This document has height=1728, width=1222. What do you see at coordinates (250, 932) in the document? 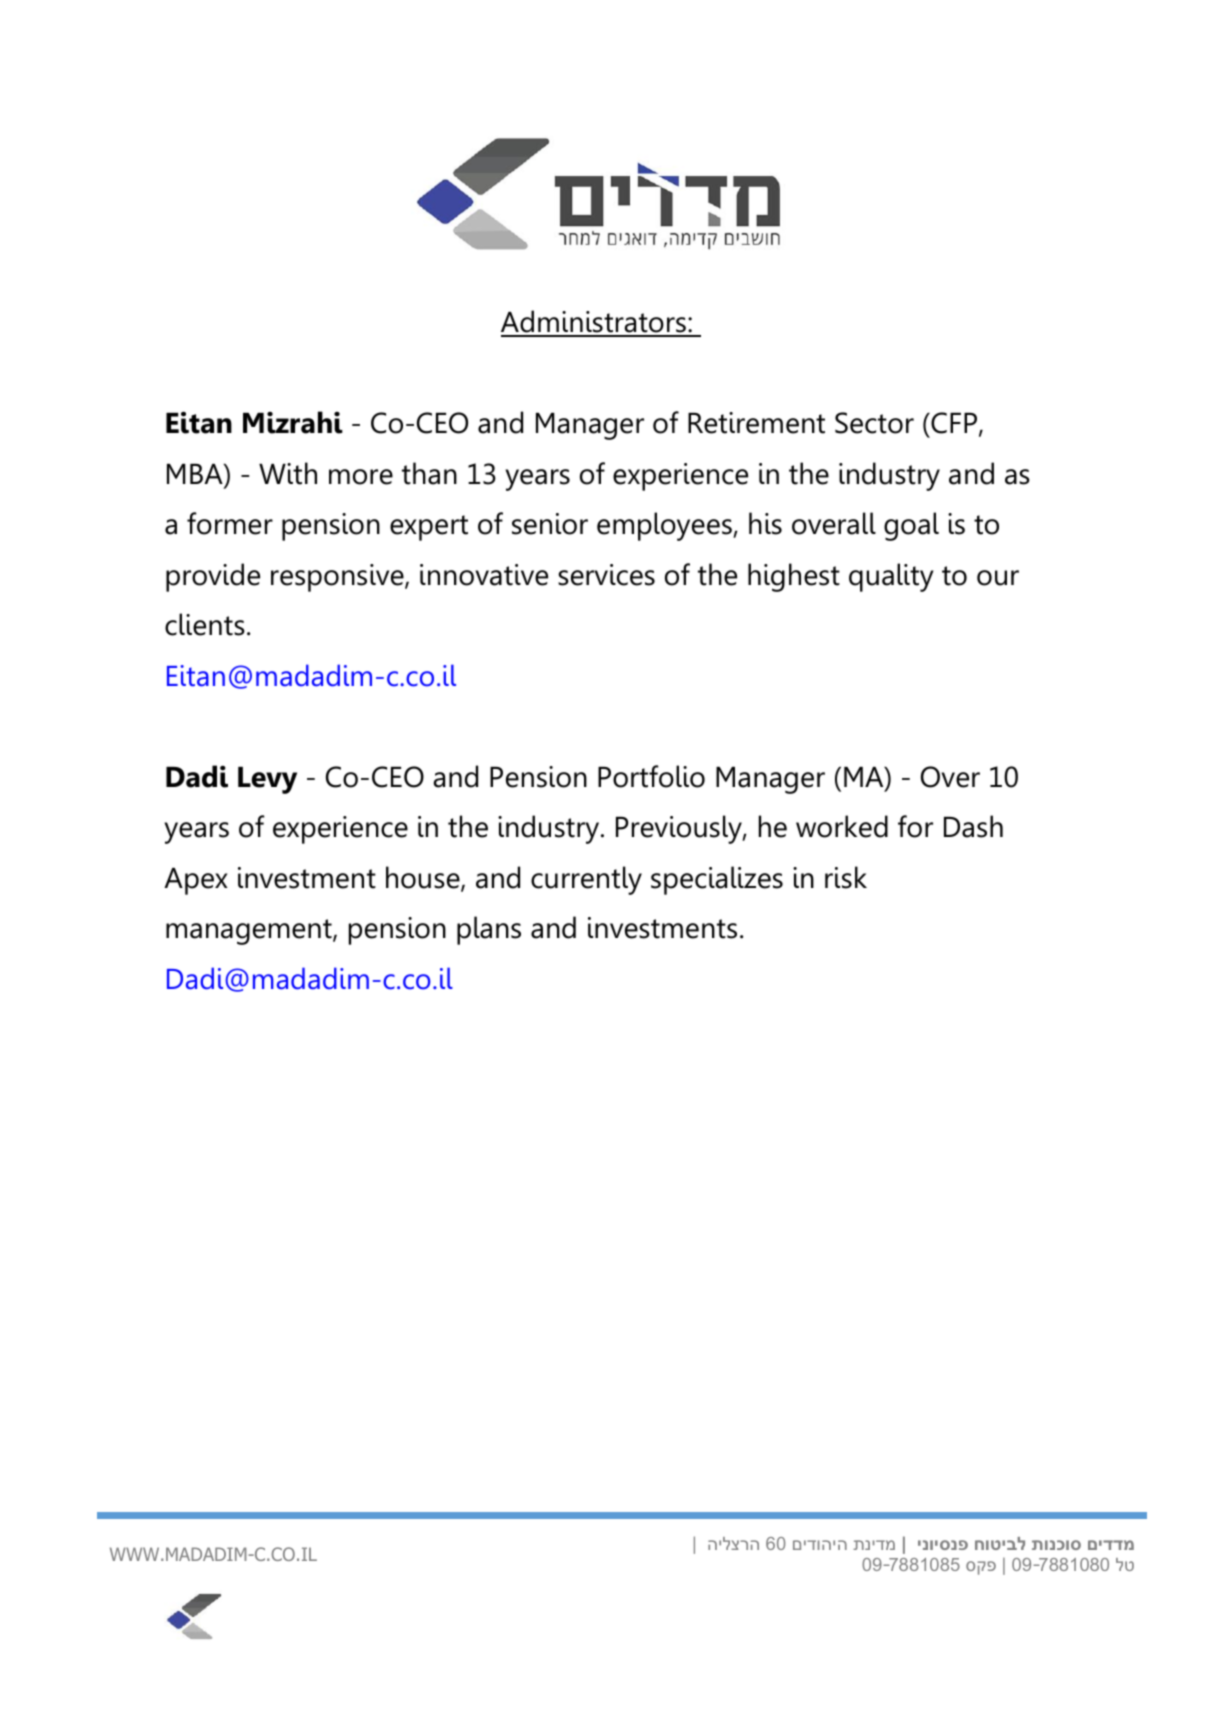
I see `management` at bounding box center [250, 932].
